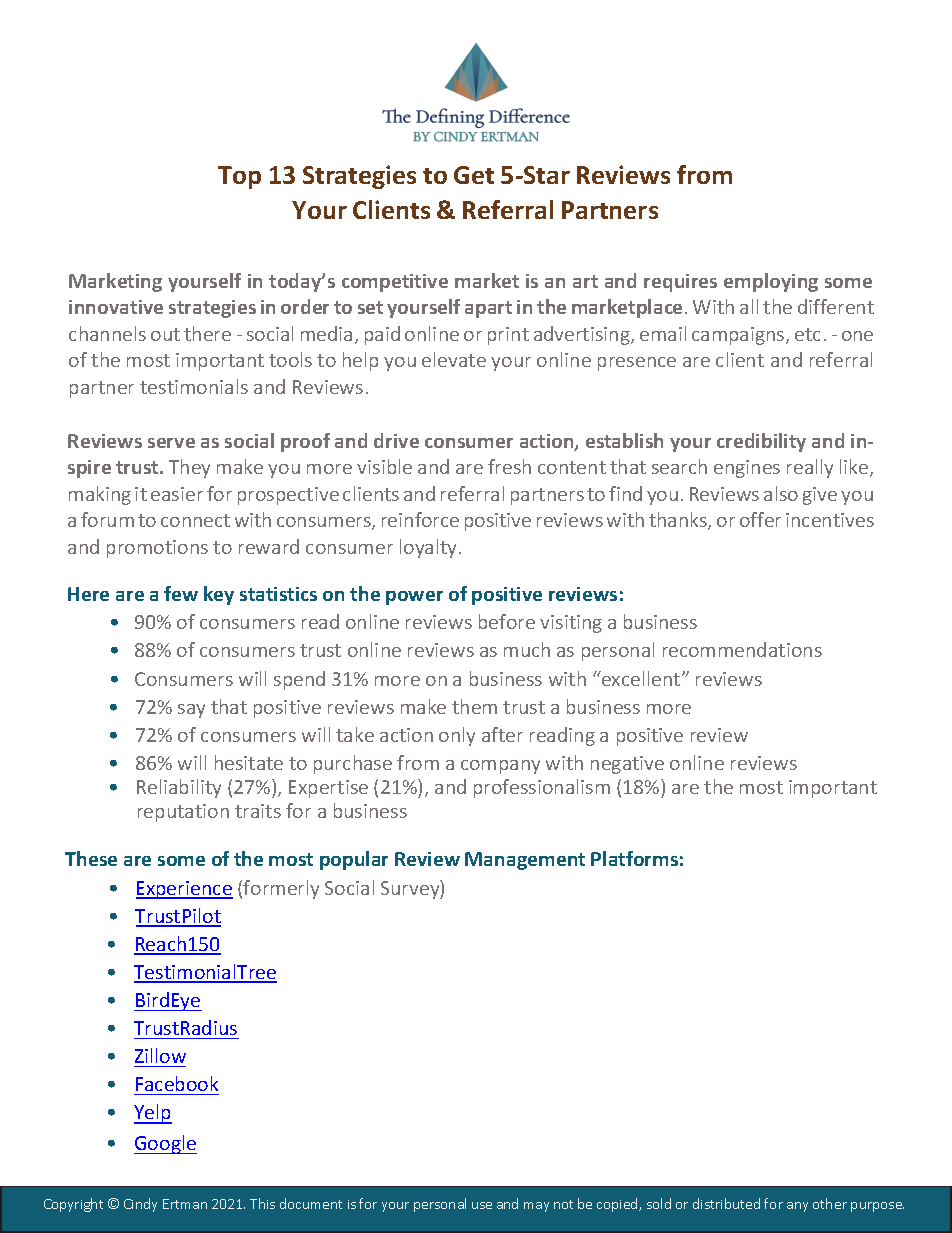 The image size is (952, 1233). I want to click on use, so click(482, 1205).
